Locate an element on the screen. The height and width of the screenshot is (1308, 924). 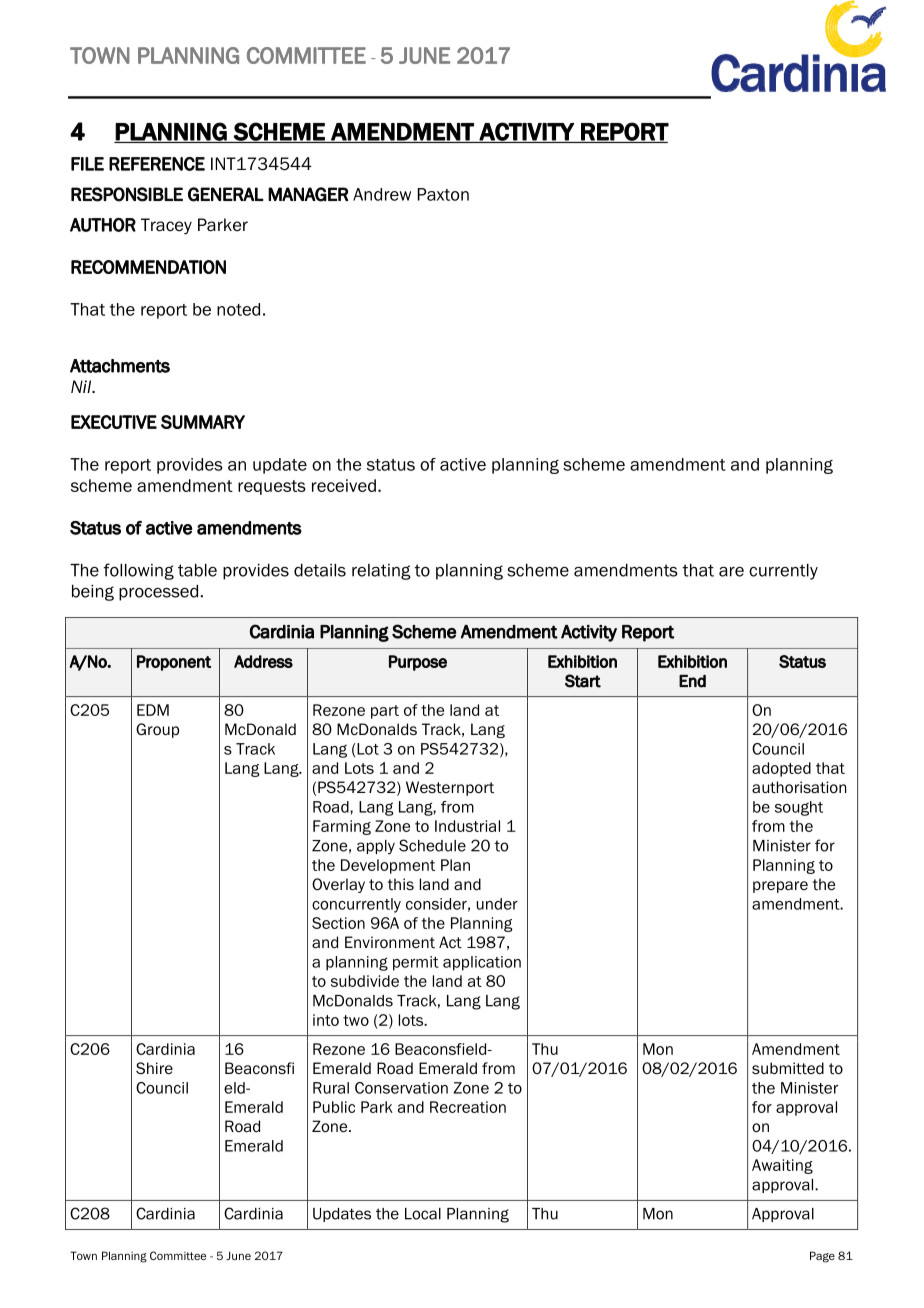
adopted is located at coordinates (781, 769).
